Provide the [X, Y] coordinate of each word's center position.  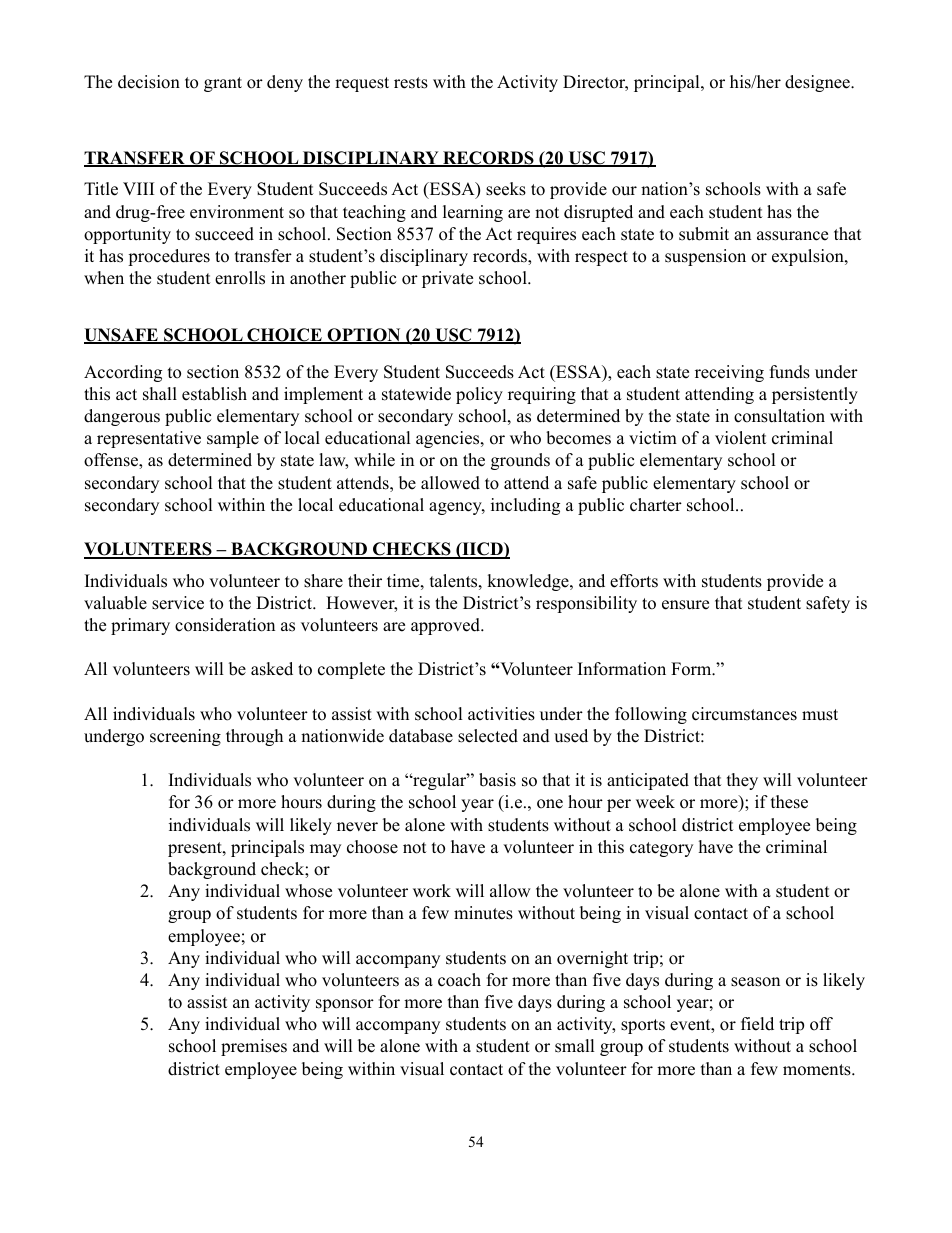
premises [254, 1047]
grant [223, 84]
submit [704, 234]
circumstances [744, 714]
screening [185, 737]
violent [741, 438]
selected [488, 736]
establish [214, 394]
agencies [447, 439]
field [757, 1024]
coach [459, 980]
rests [411, 83]
